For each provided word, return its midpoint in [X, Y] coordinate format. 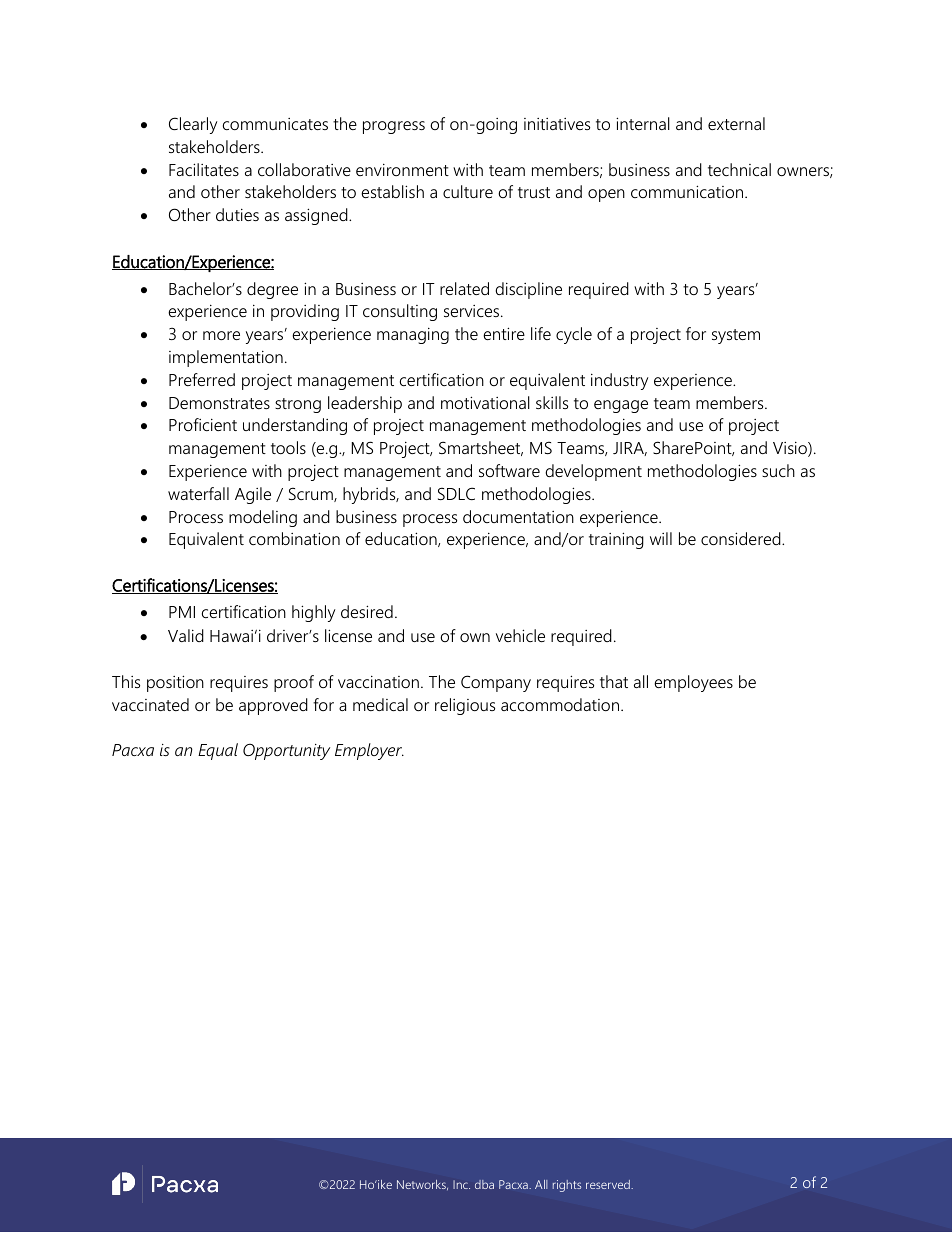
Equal [218, 751]
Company [496, 683]
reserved [609, 1184]
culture [468, 191]
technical [739, 169]
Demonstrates [219, 403]
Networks [422, 1185]
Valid [186, 635]
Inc [461, 1184]
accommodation [560, 704]
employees [693, 683]
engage [621, 406]
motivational [485, 402]
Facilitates [204, 169]
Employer [369, 751]
